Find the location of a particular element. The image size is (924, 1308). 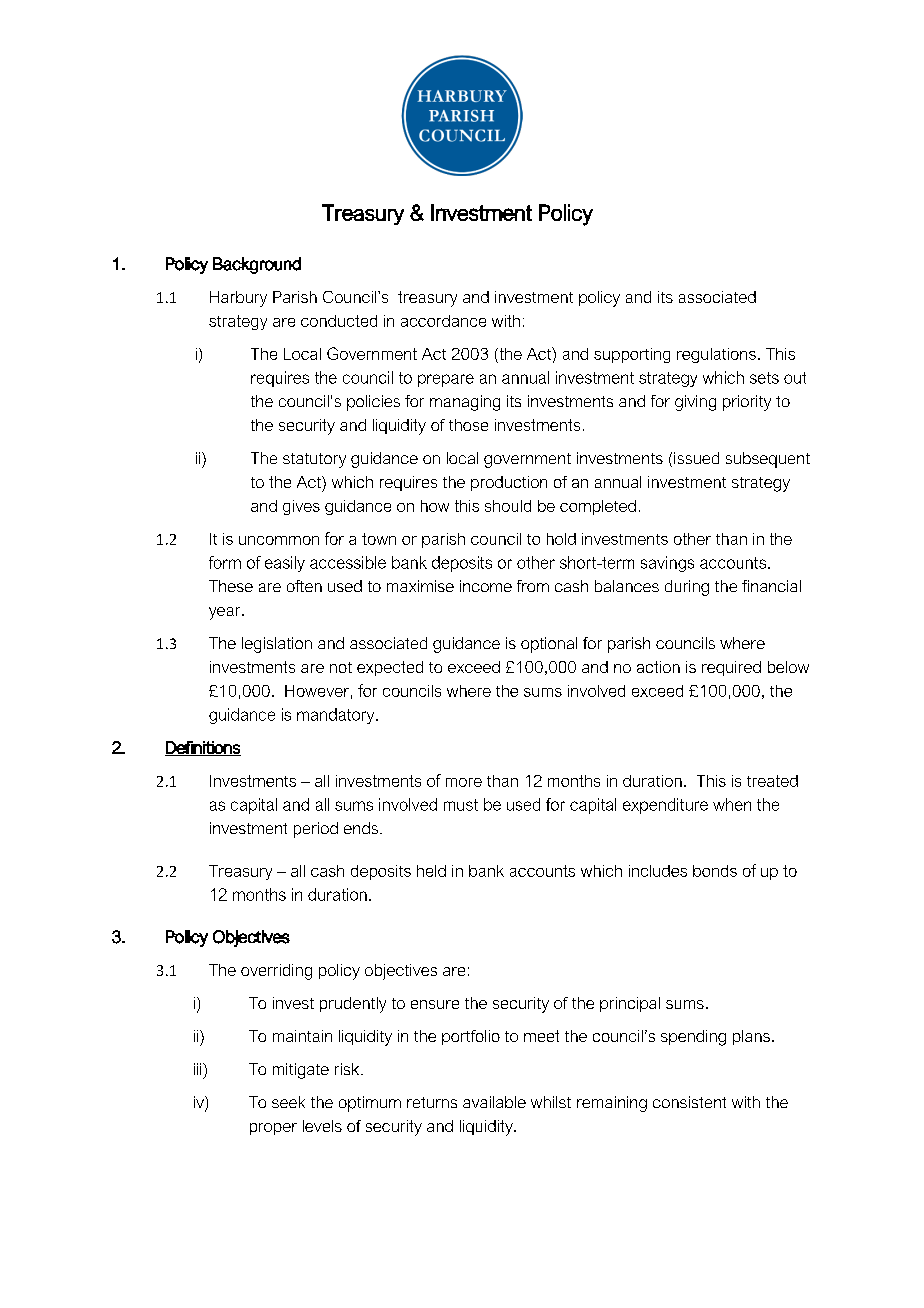

optional is located at coordinates (549, 645).
